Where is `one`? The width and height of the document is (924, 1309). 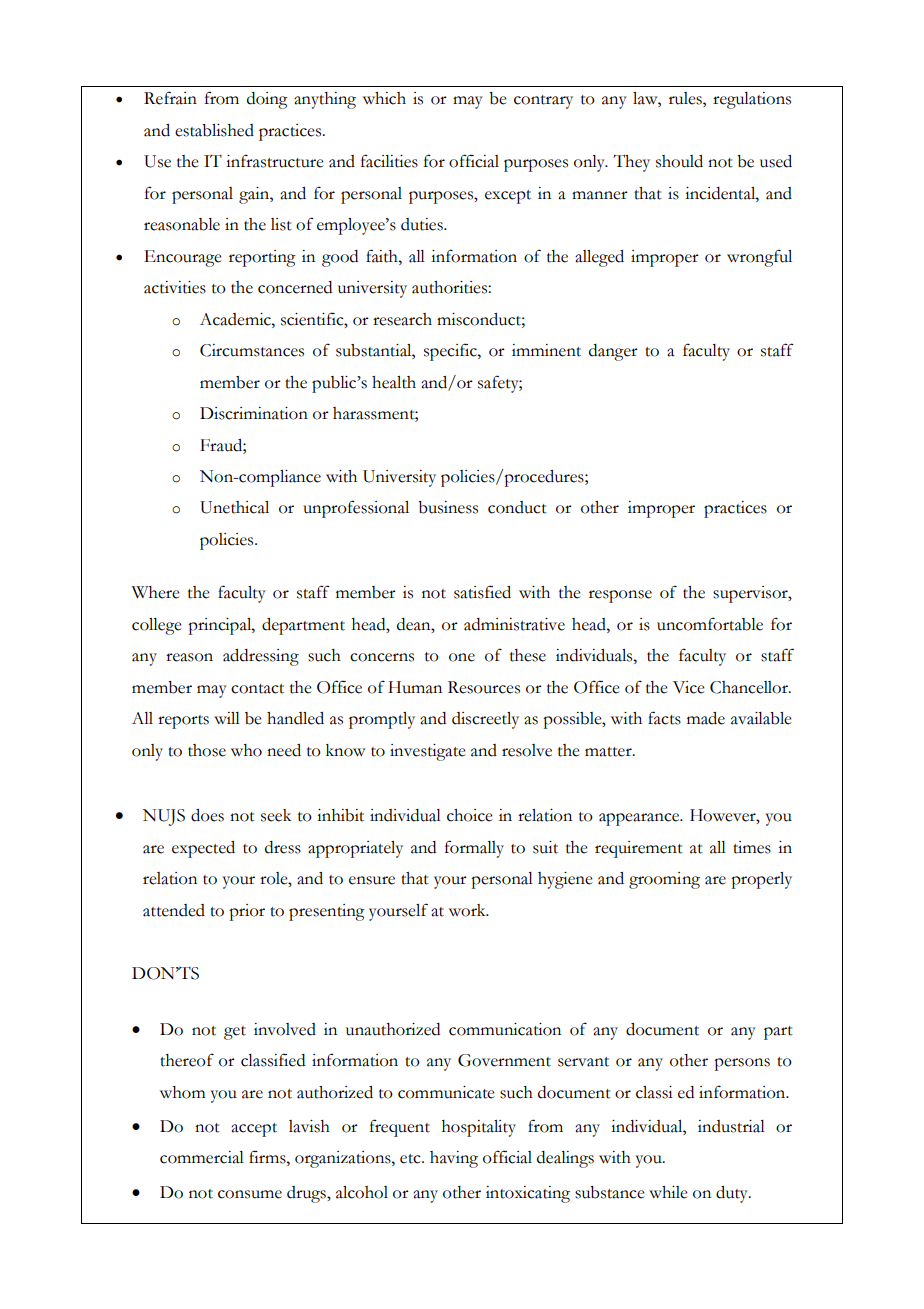
one is located at coordinates (462, 657).
